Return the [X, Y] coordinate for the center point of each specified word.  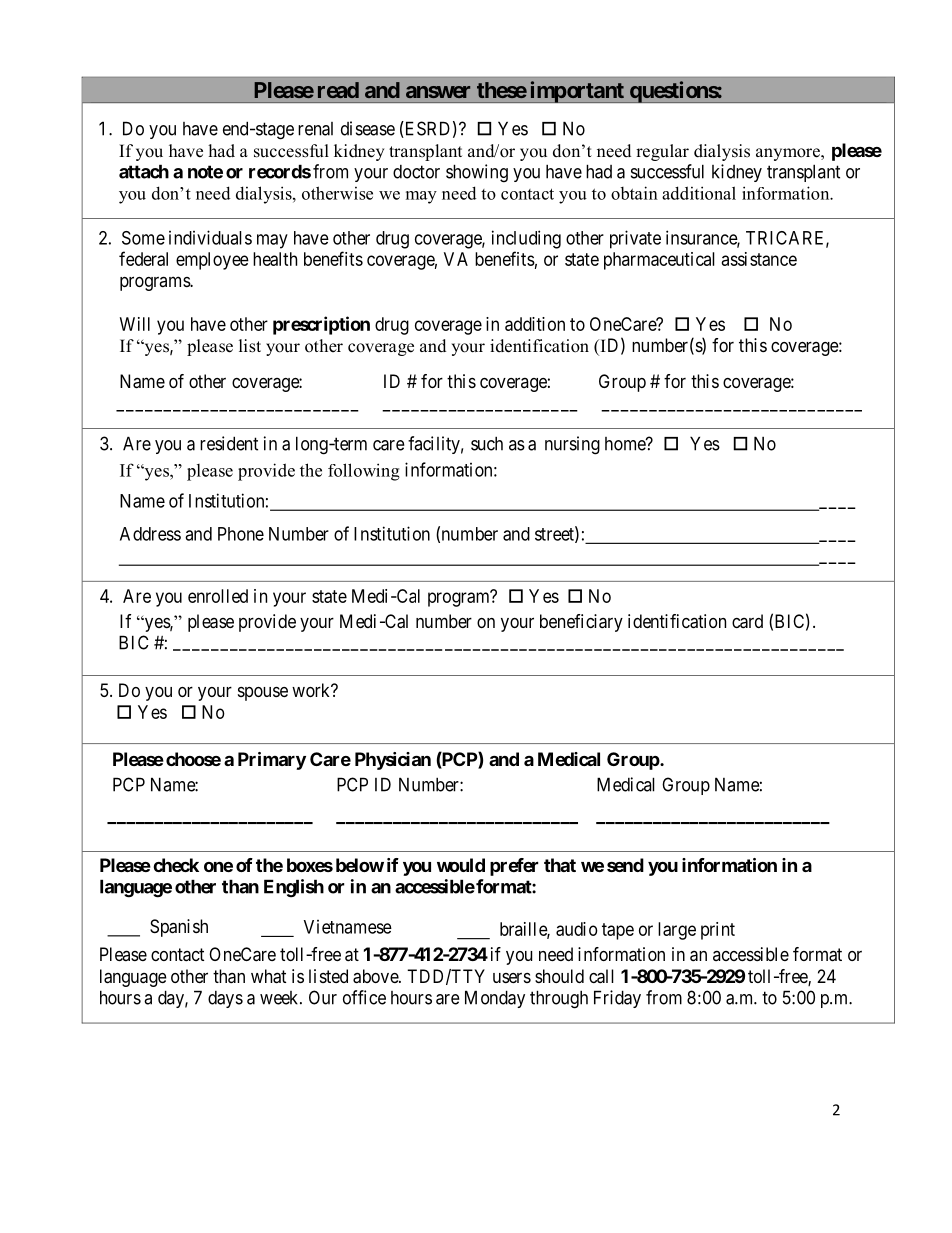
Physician [393, 761]
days [225, 999]
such [487, 443]
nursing [572, 445]
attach [144, 171]
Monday [495, 999]
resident [229, 443]
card [747, 621]
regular [662, 152]
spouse [263, 694]
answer [438, 92]
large [677, 931]
